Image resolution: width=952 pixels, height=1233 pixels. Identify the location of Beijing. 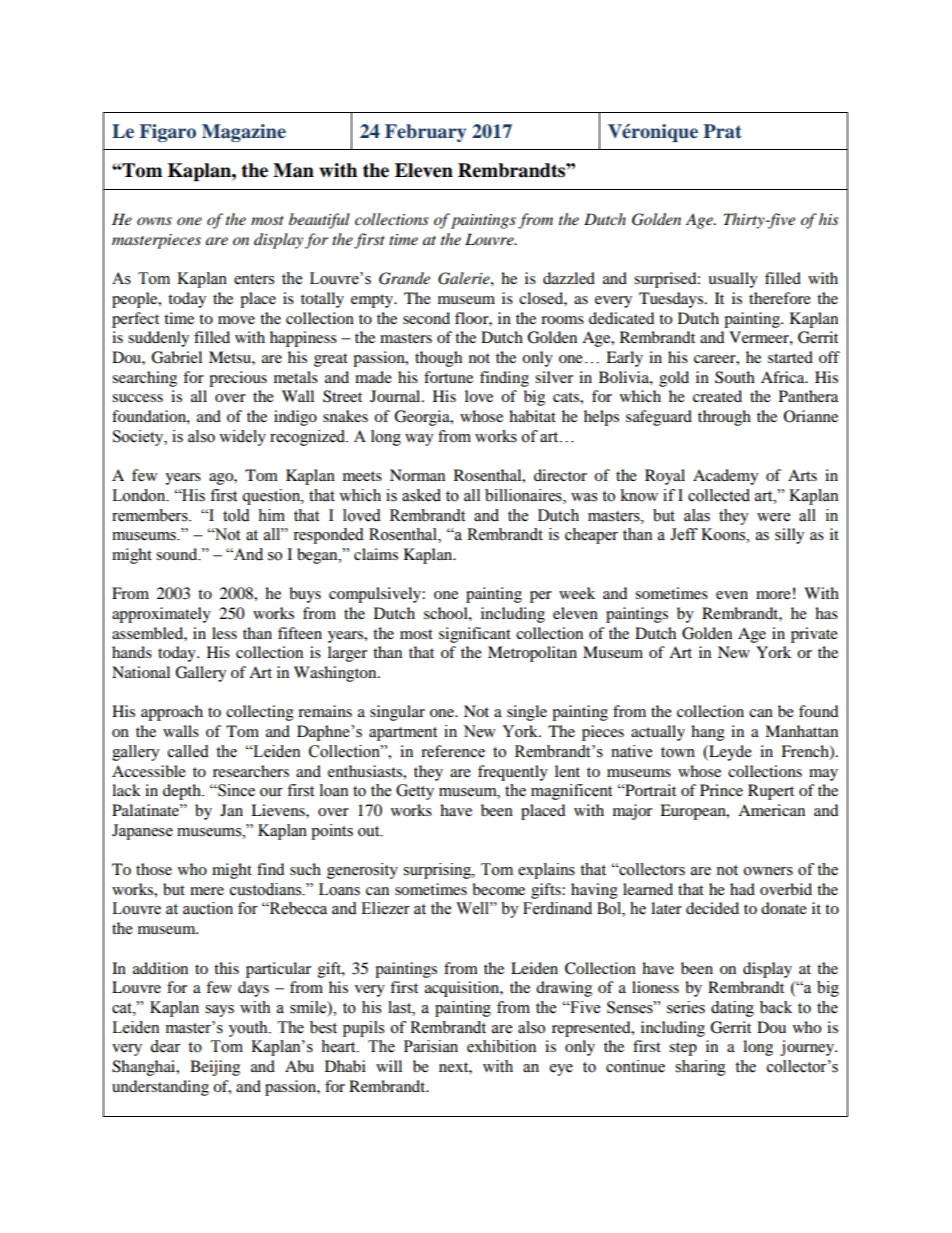
(215, 1068).
